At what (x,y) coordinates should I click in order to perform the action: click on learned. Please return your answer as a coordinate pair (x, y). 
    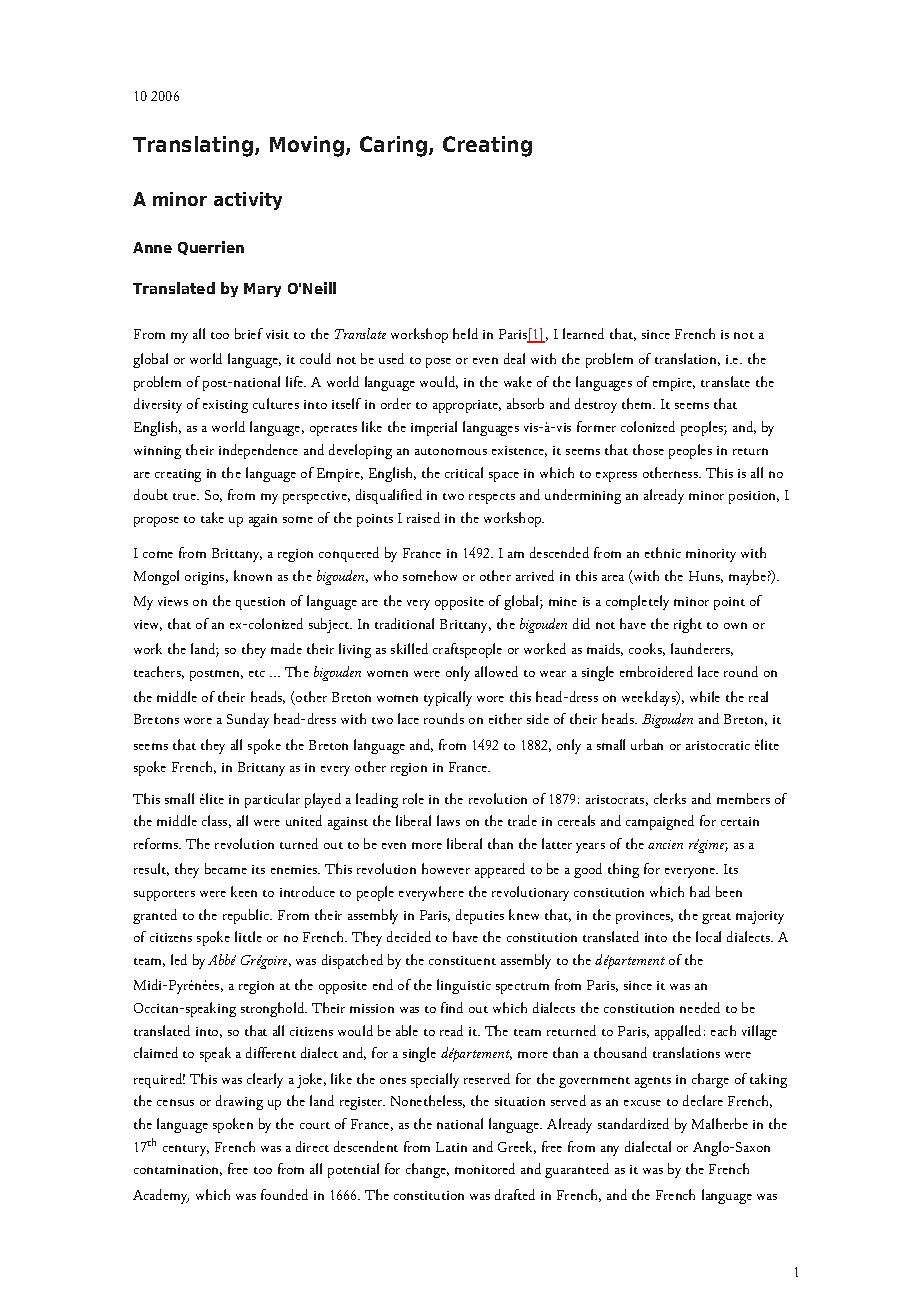
    Looking at the image, I should click on (583, 333).
